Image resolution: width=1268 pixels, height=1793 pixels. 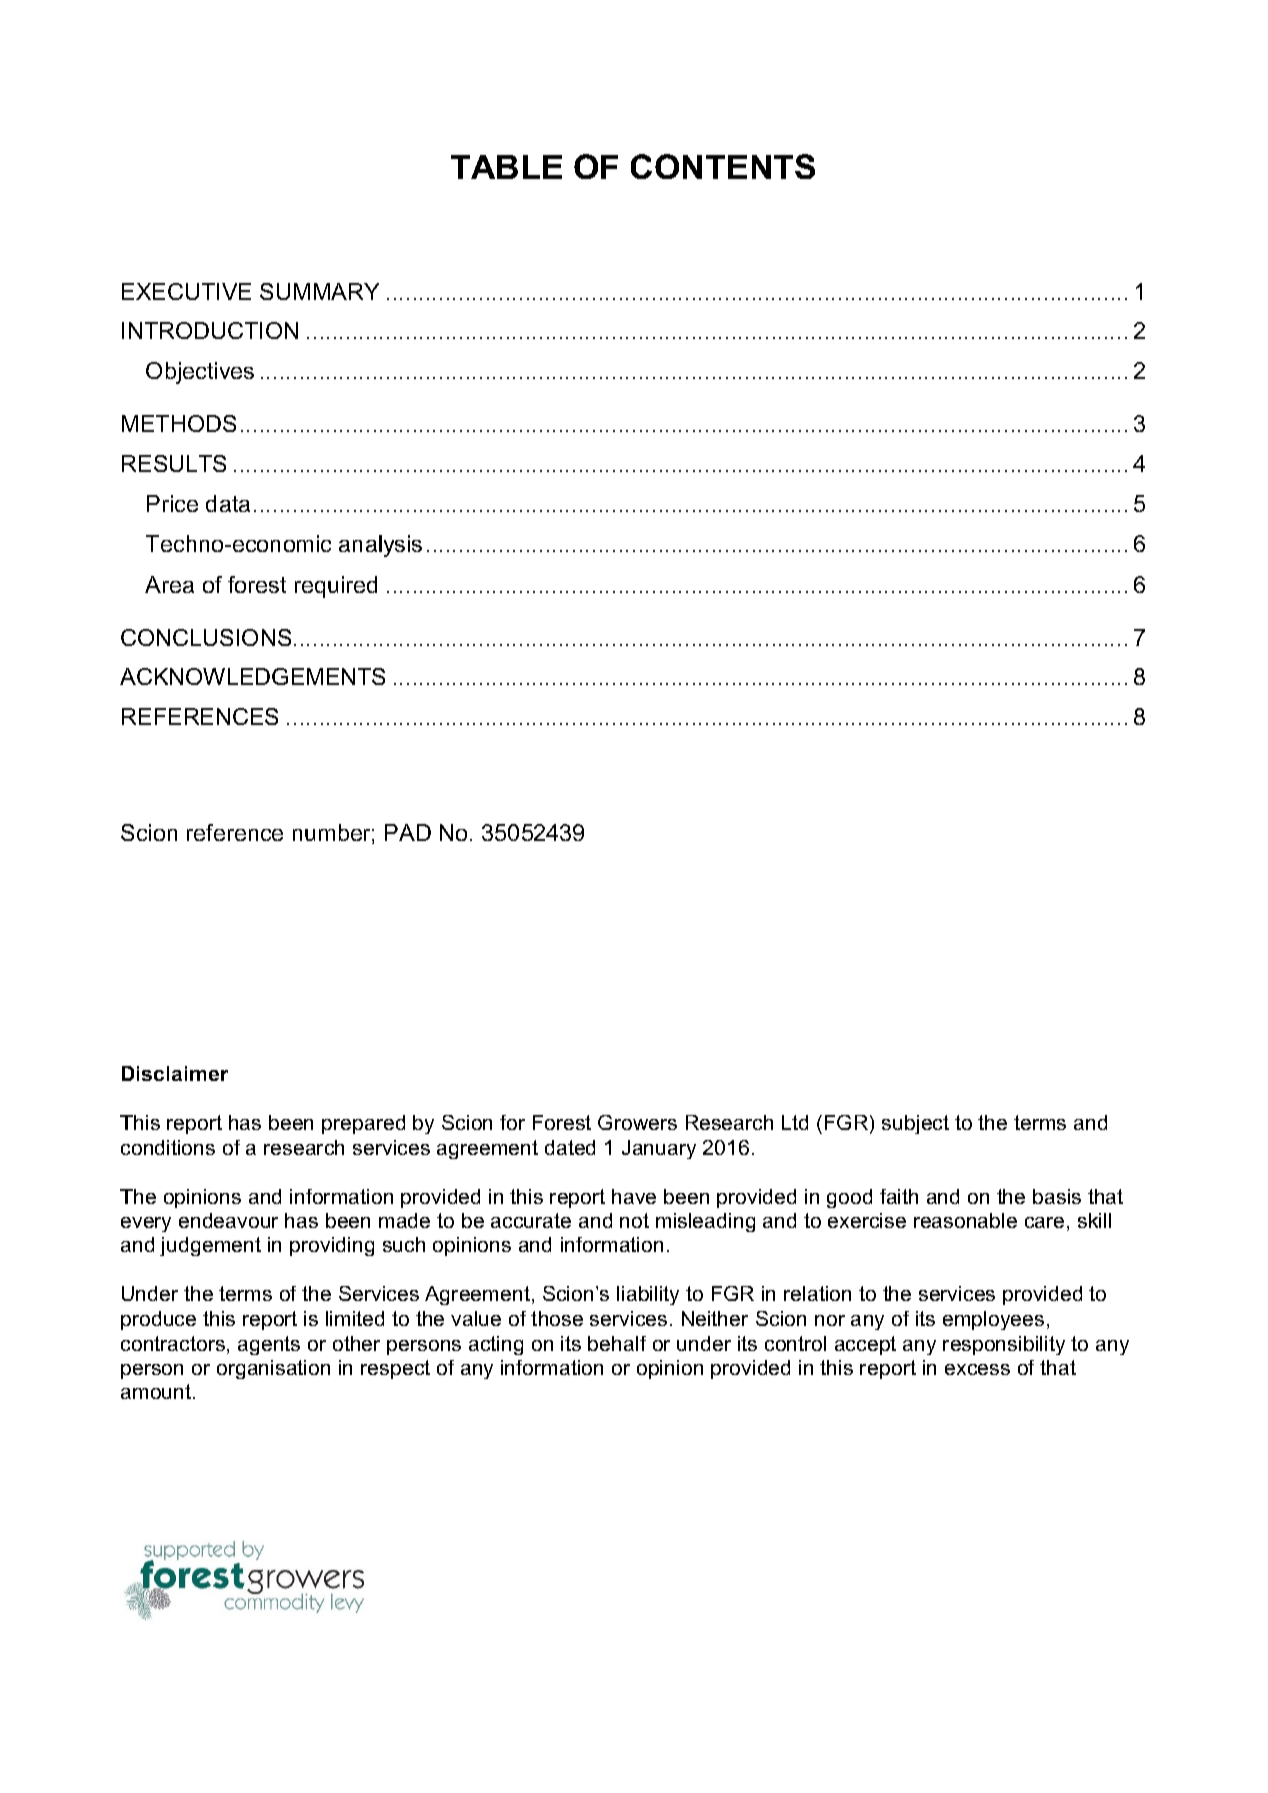 I want to click on TABLE, so click(x=506, y=167).
